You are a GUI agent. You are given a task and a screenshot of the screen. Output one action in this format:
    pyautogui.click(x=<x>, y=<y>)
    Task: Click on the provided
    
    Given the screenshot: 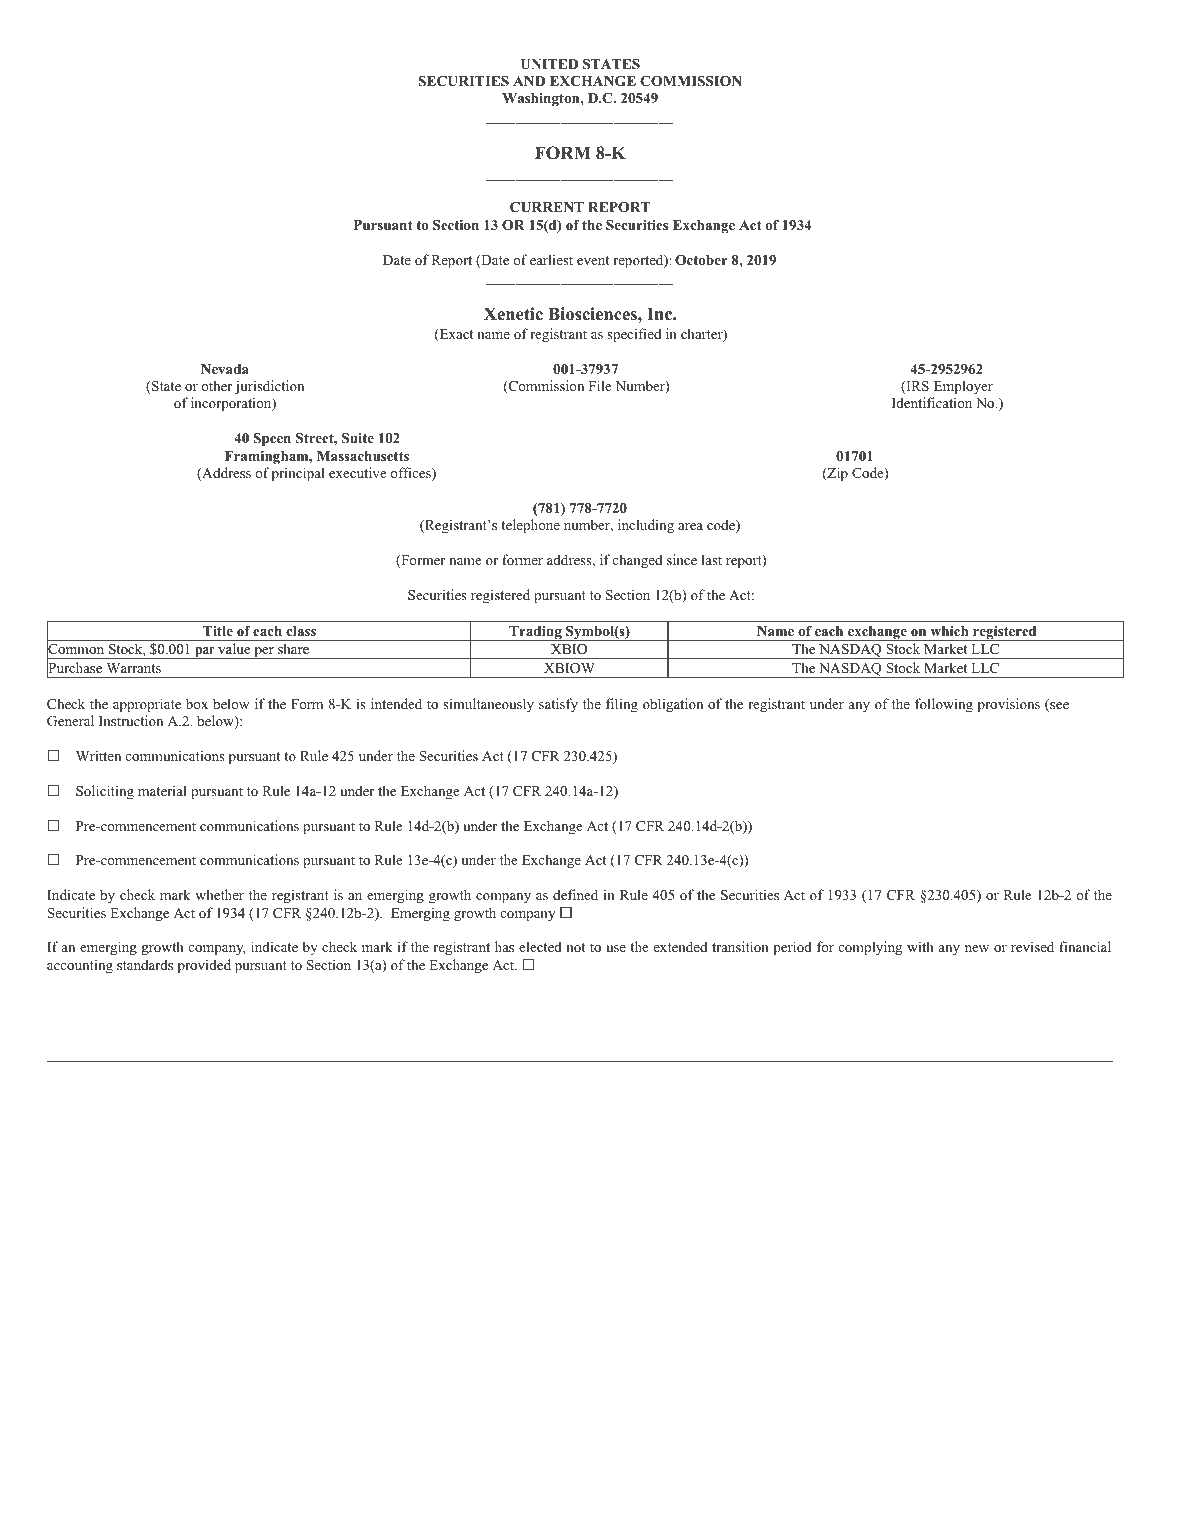 What is the action you would take?
    pyautogui.click(x=204, y=966)
